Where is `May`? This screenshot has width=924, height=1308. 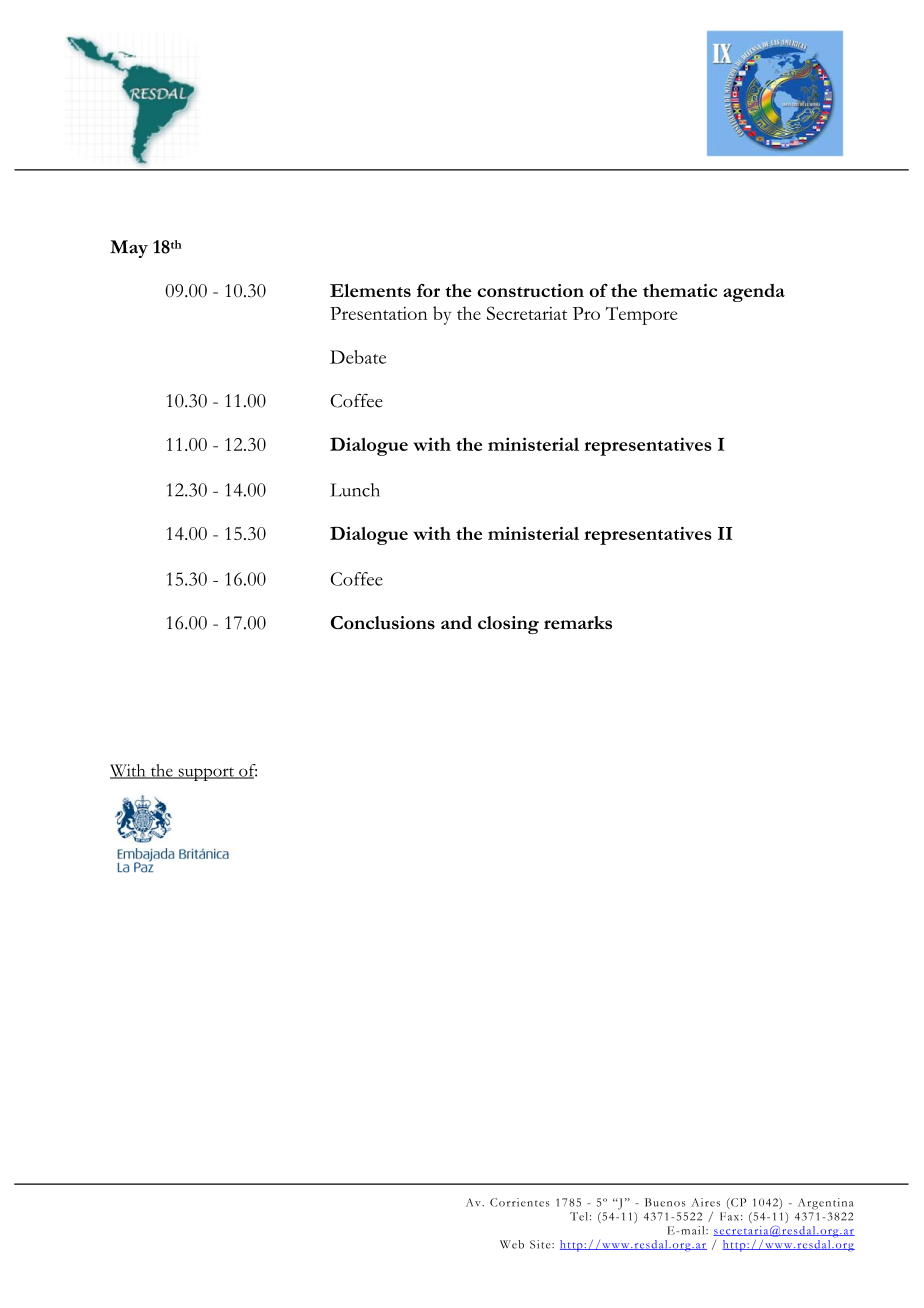
May is located at coordinates (129, 249).
